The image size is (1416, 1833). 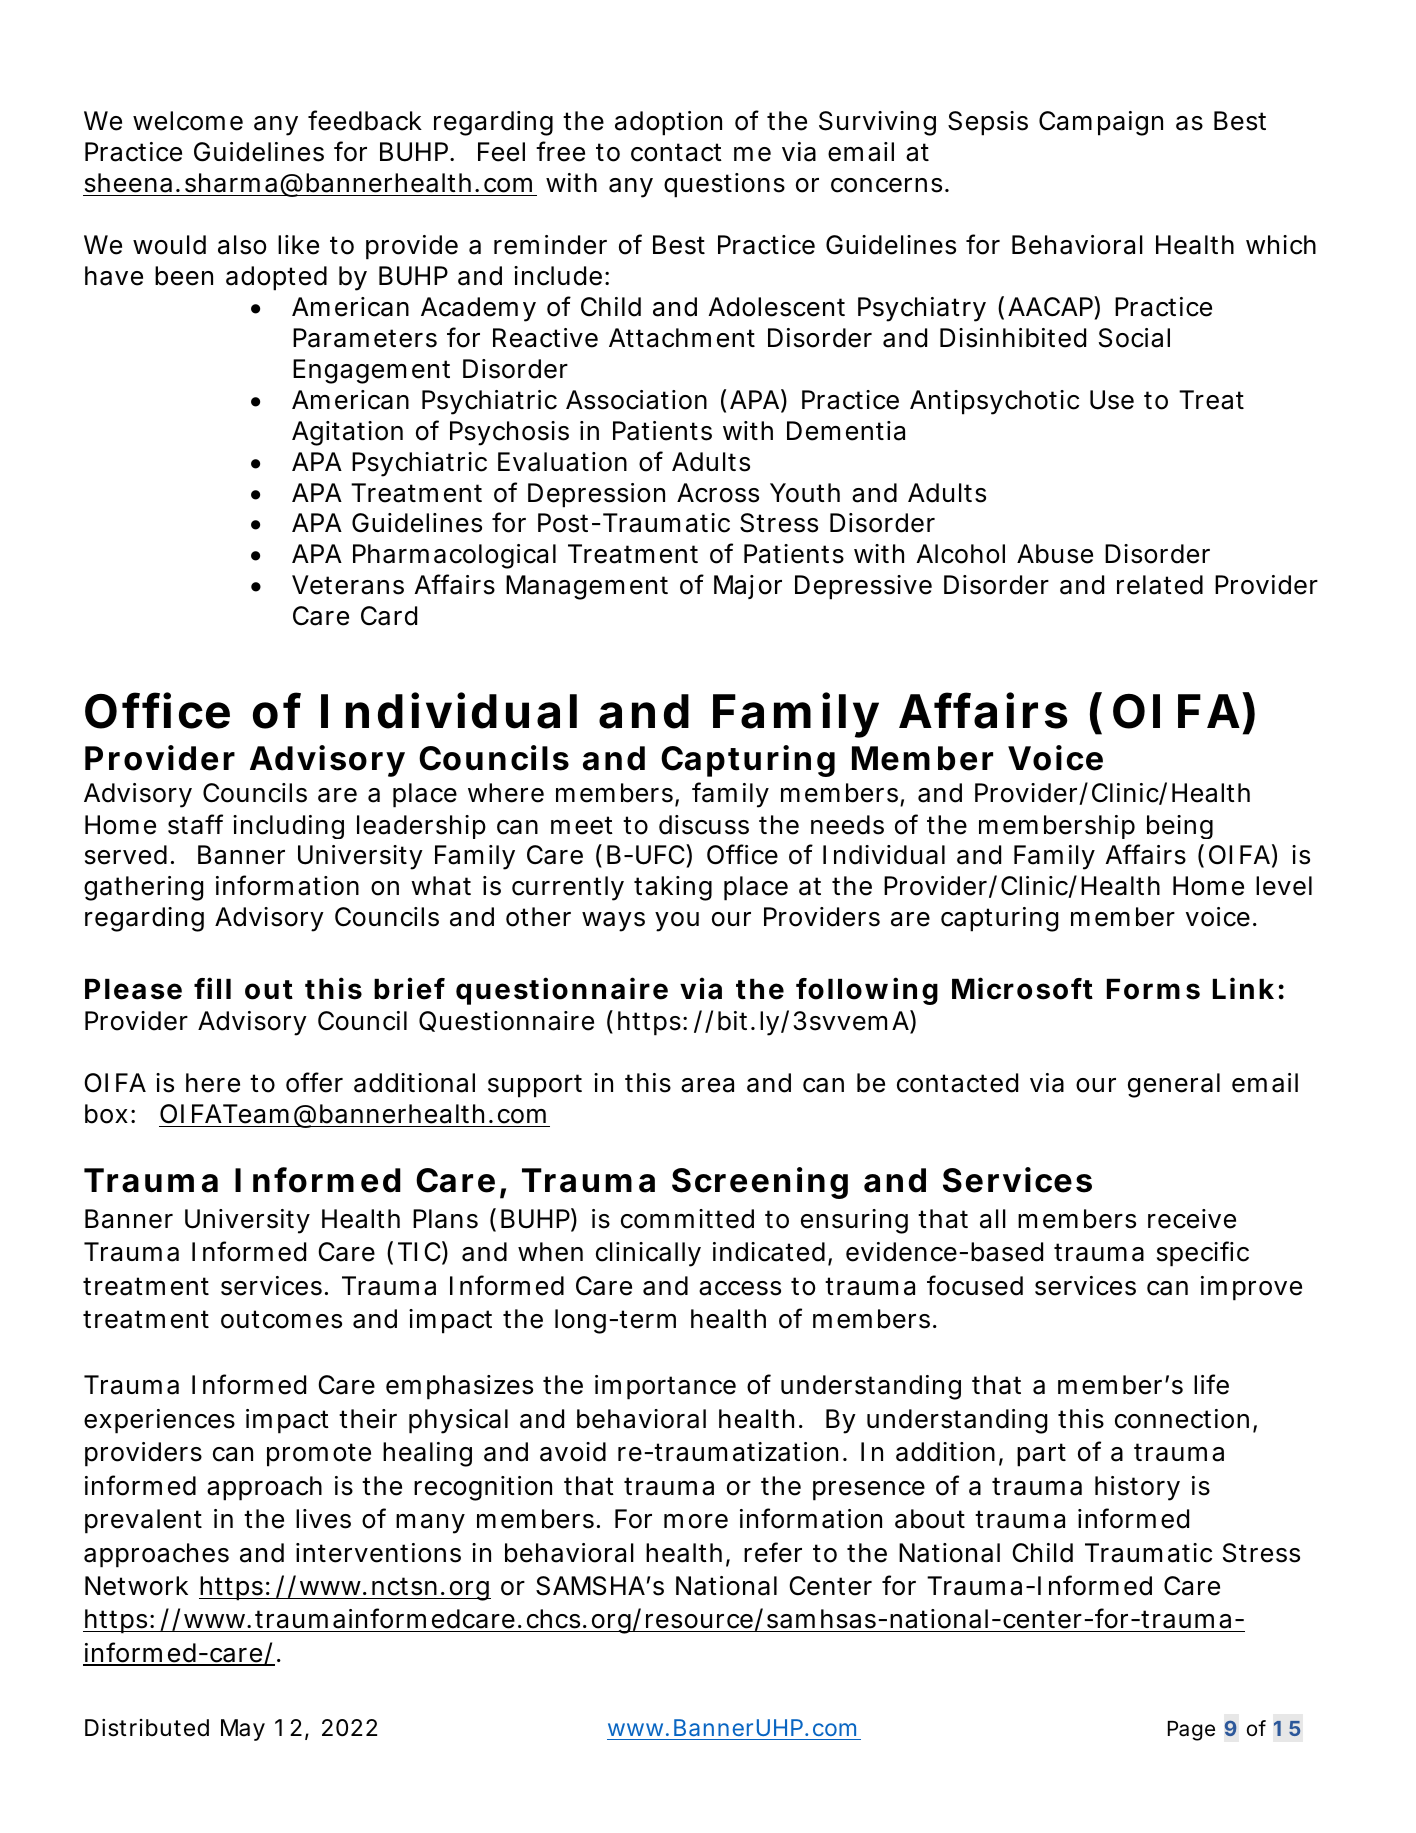 What do you see at coordinates (724, 185) in the page?
I see `questions` at bounding box center [724, 185].
